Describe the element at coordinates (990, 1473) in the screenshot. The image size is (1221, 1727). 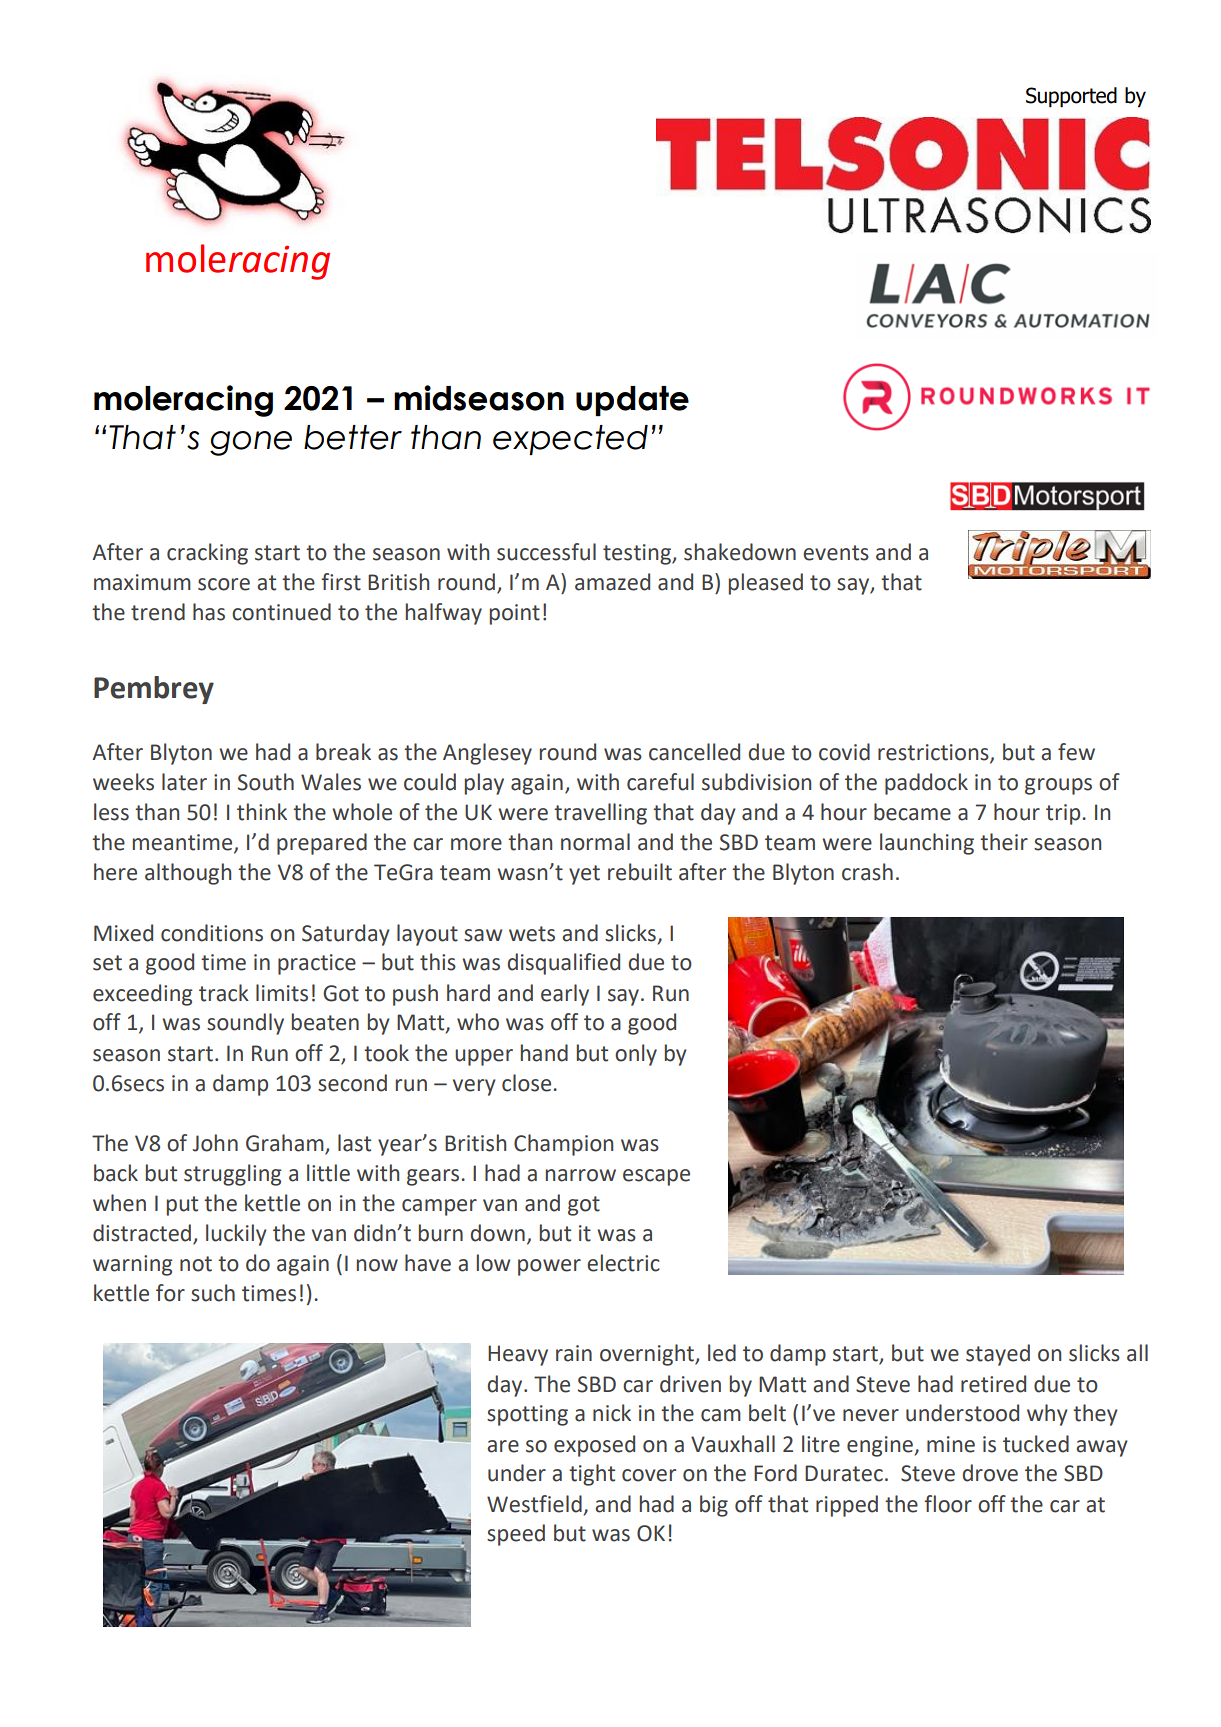
I see `drove` at that location.
